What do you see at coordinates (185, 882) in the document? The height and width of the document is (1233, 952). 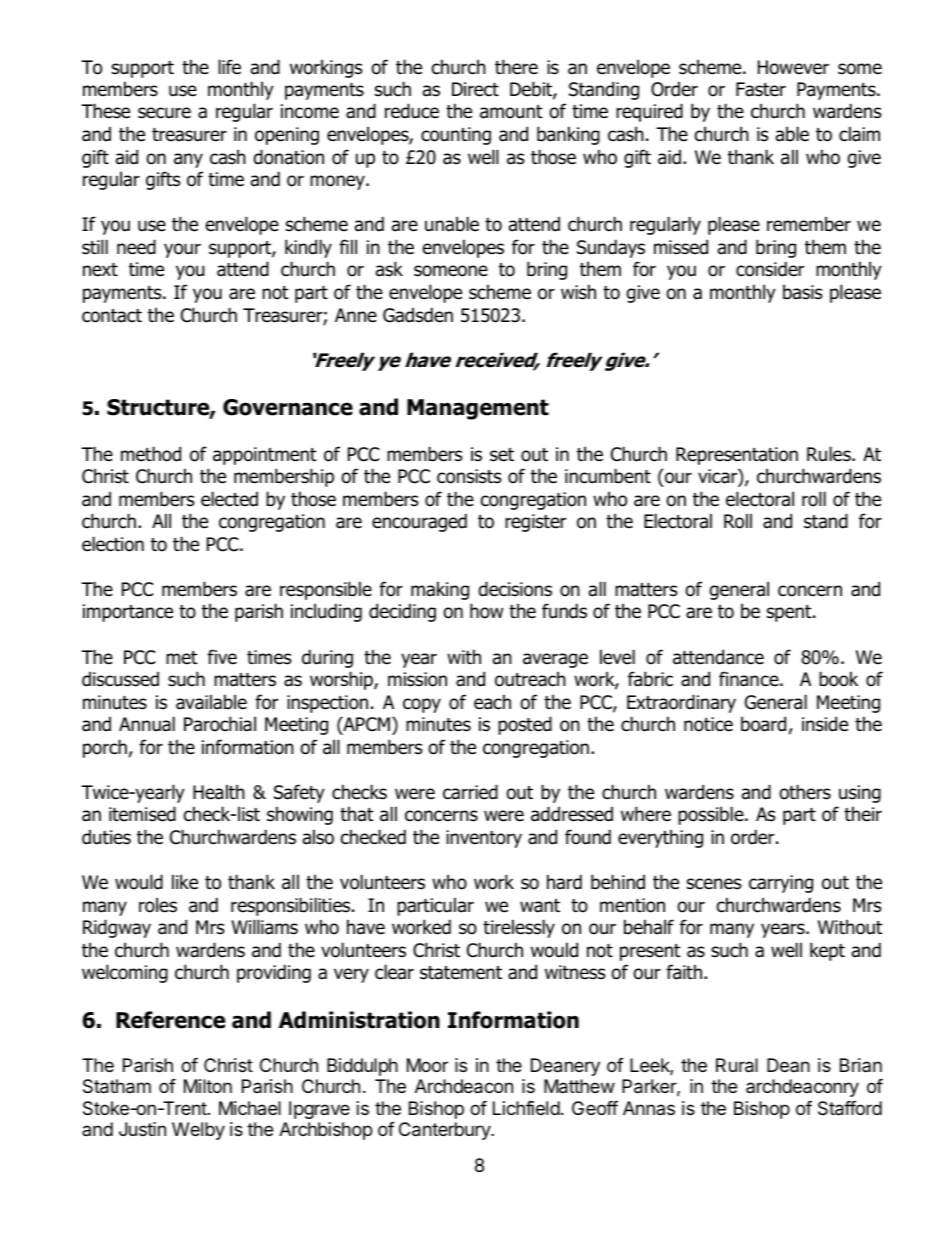 I see `like` at bounding box center [185, 882].
